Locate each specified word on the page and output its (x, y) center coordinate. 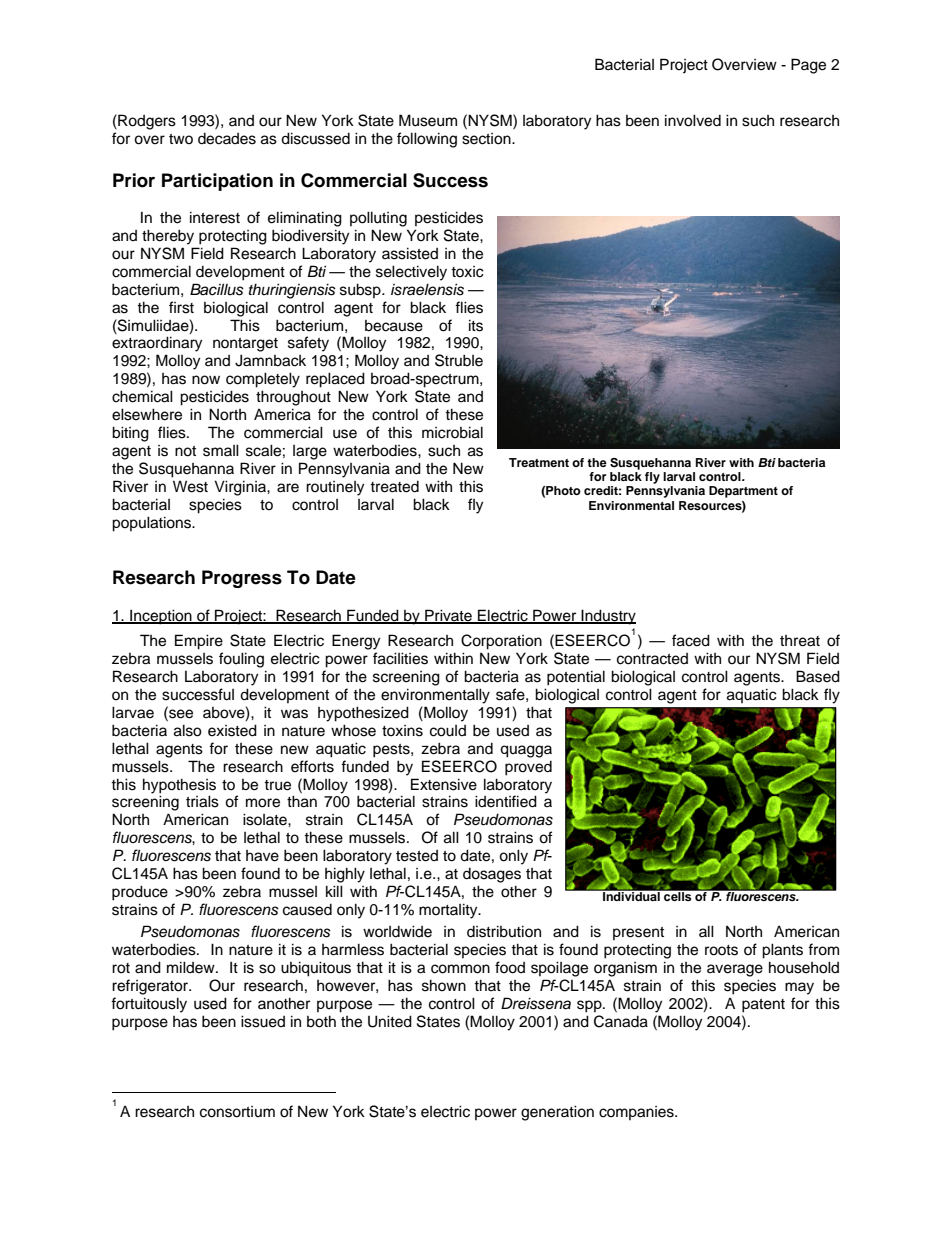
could (448, 731)
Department (743, 492)
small (221, 450)
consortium (237, 1112)
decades (227, 139)
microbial (452, 432)
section (487, 139)
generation (557, 1113)
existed (232, 730)
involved (693, 120)
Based (818, 676)
